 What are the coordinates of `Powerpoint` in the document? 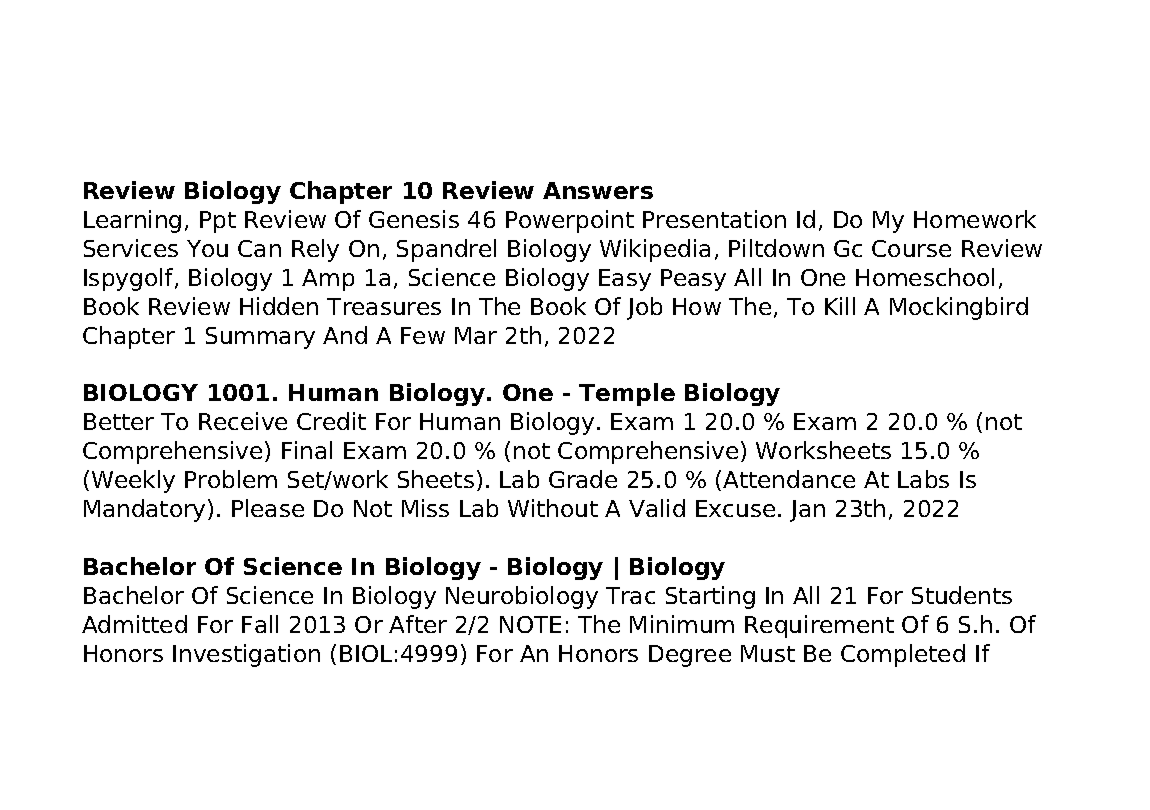 It's located at (570, 221).
